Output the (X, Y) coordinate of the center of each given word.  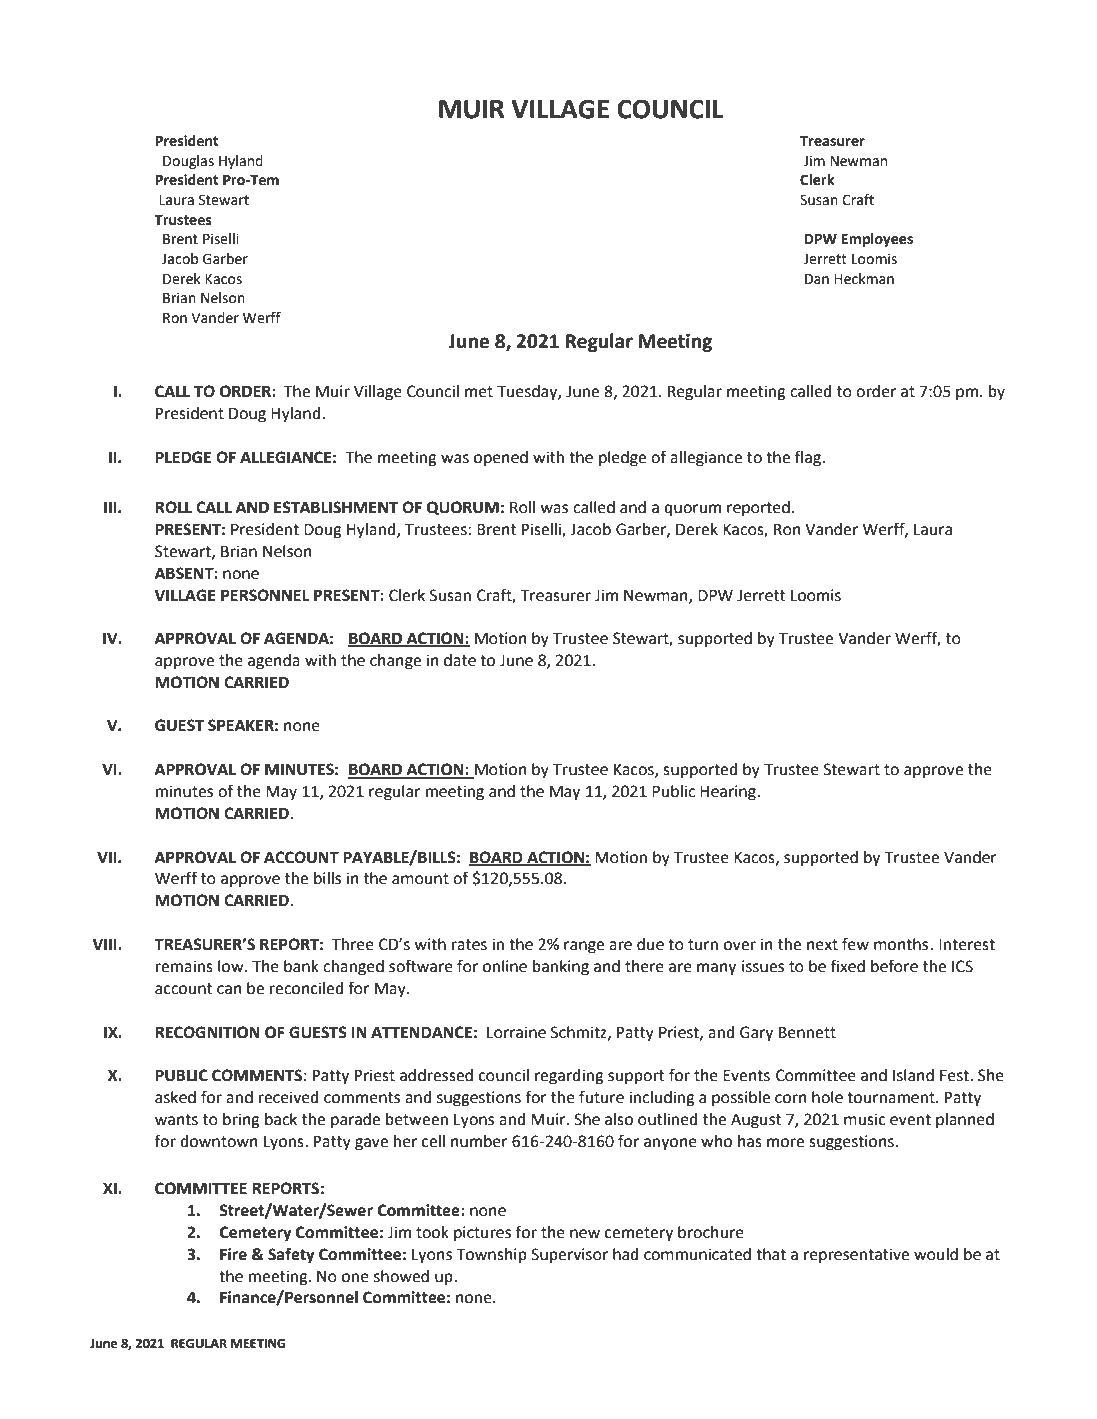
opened (501, 459)
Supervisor (569, 1256)
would (936, 1254)
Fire (233, 1254)
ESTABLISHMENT (336, 507)
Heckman (864, 279)
